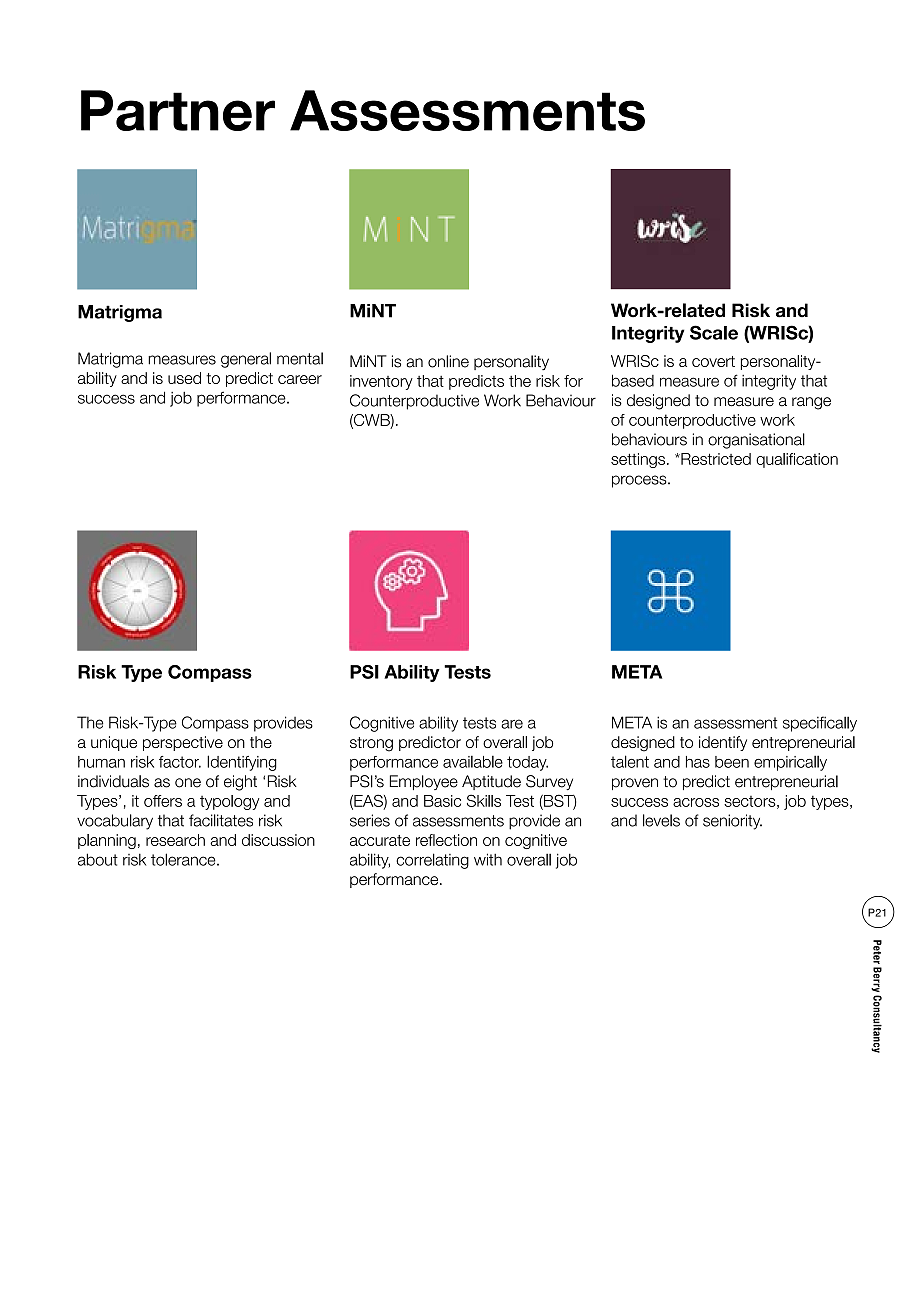  What do you see at coordinates (184, 378) in the page?
I see `used` at bounding box center [184, 378].
